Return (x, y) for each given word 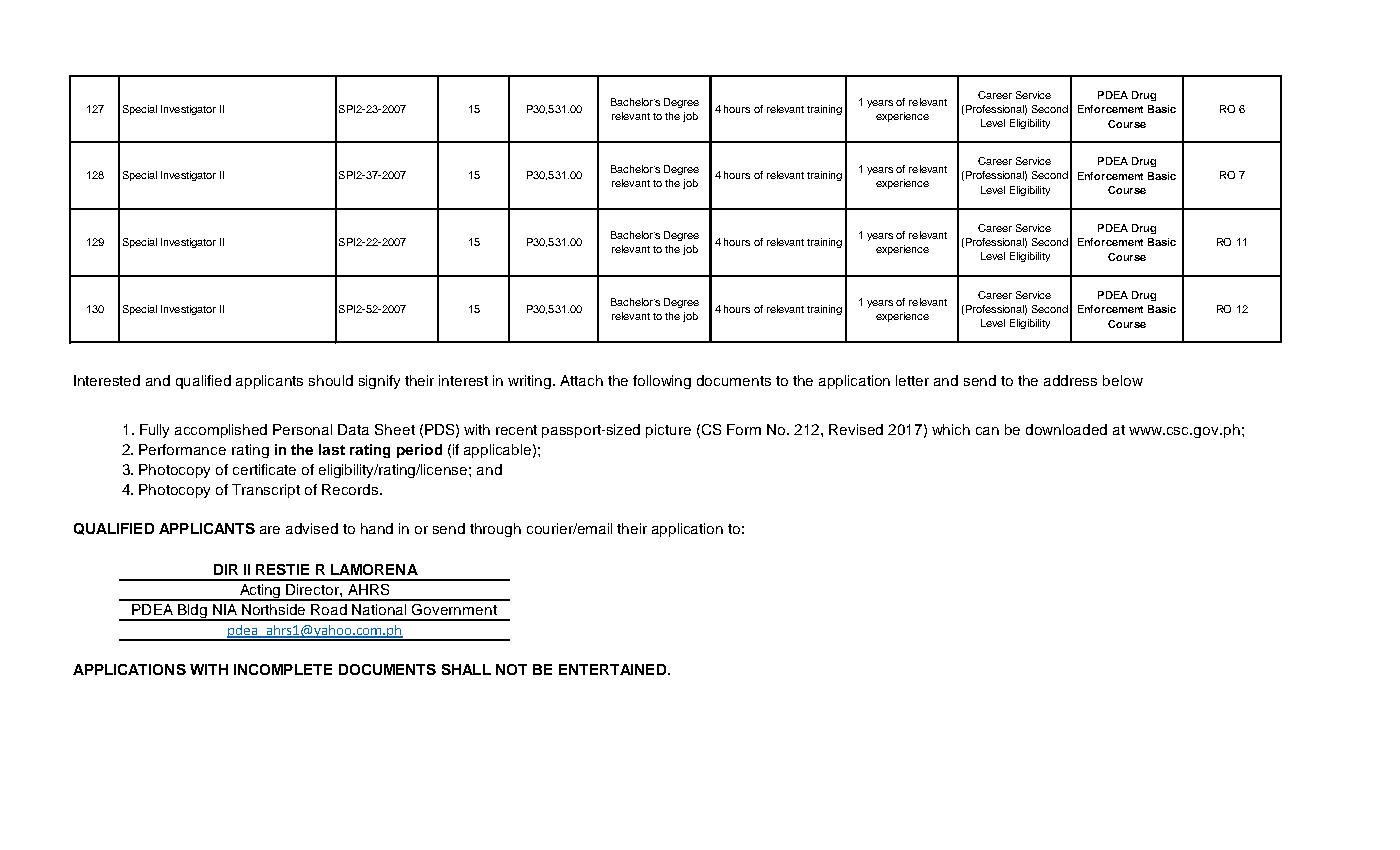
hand (377, 528)
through (495, 530)
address (1070, 380)
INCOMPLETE (283, 669)
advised (312, 528)
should (331, 380)
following (662, 382)
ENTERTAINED (612, 669)
